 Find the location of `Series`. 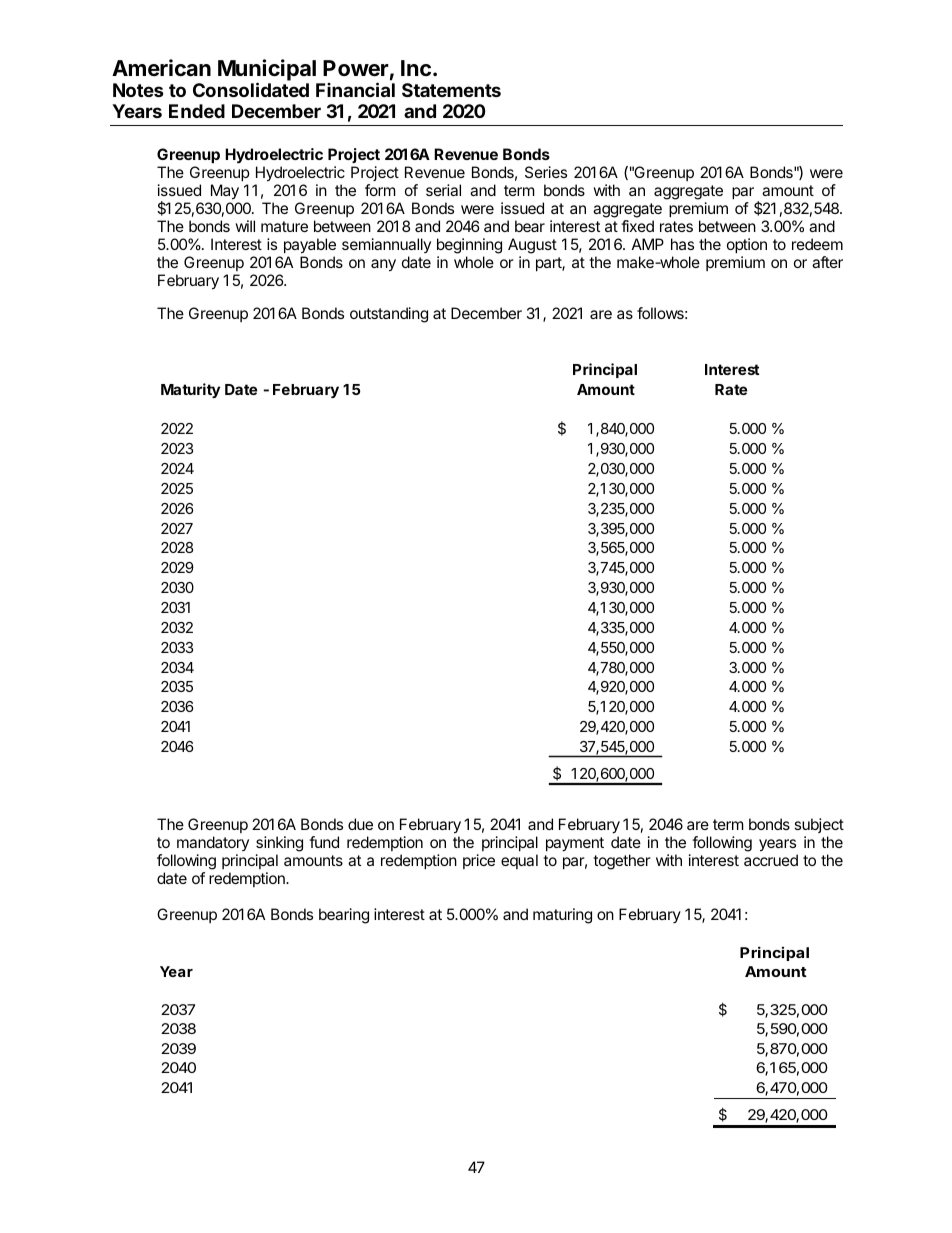

Series is located at coordinates (546, 172).
